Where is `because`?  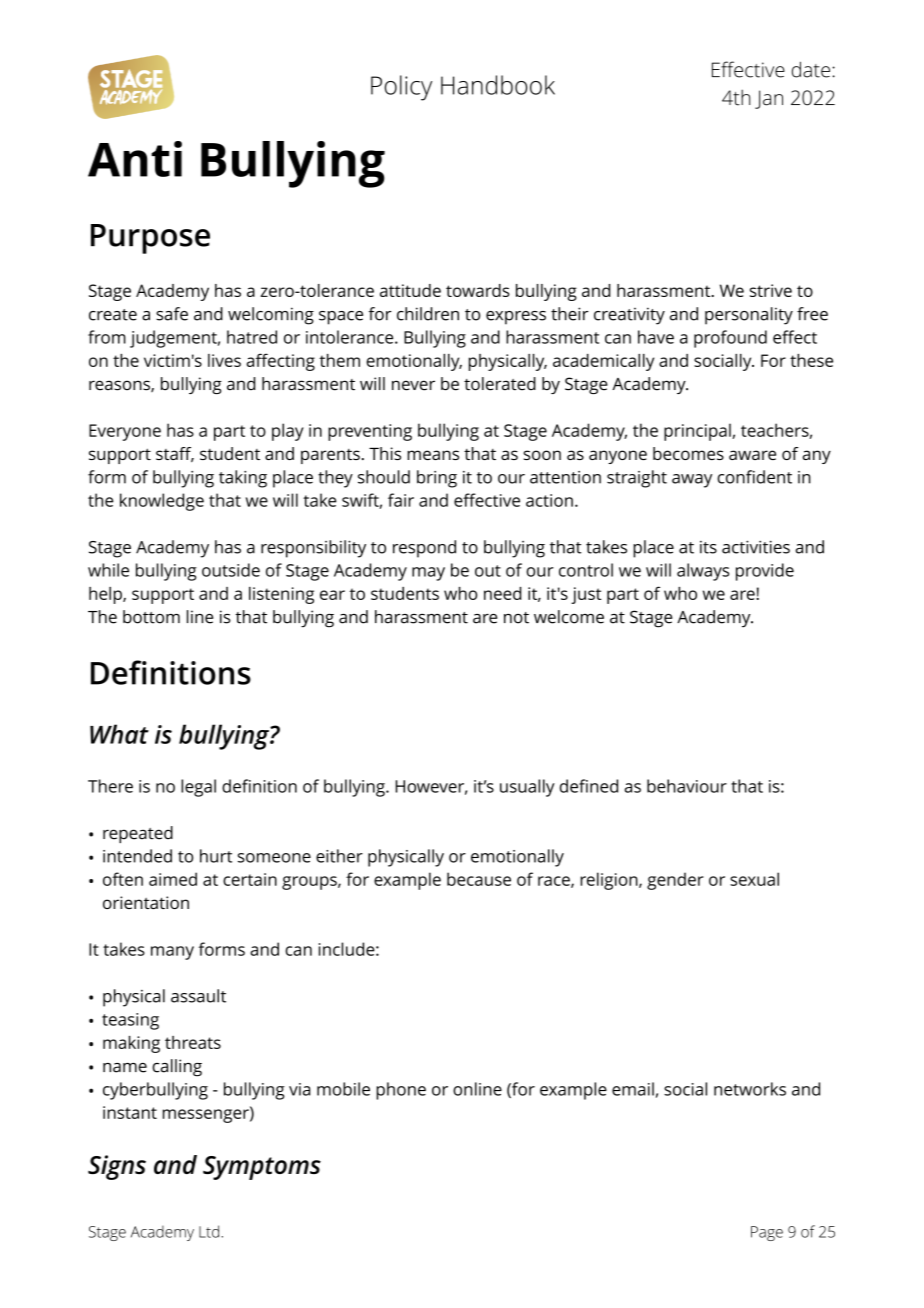
because is located at coordinates (479, 879).
